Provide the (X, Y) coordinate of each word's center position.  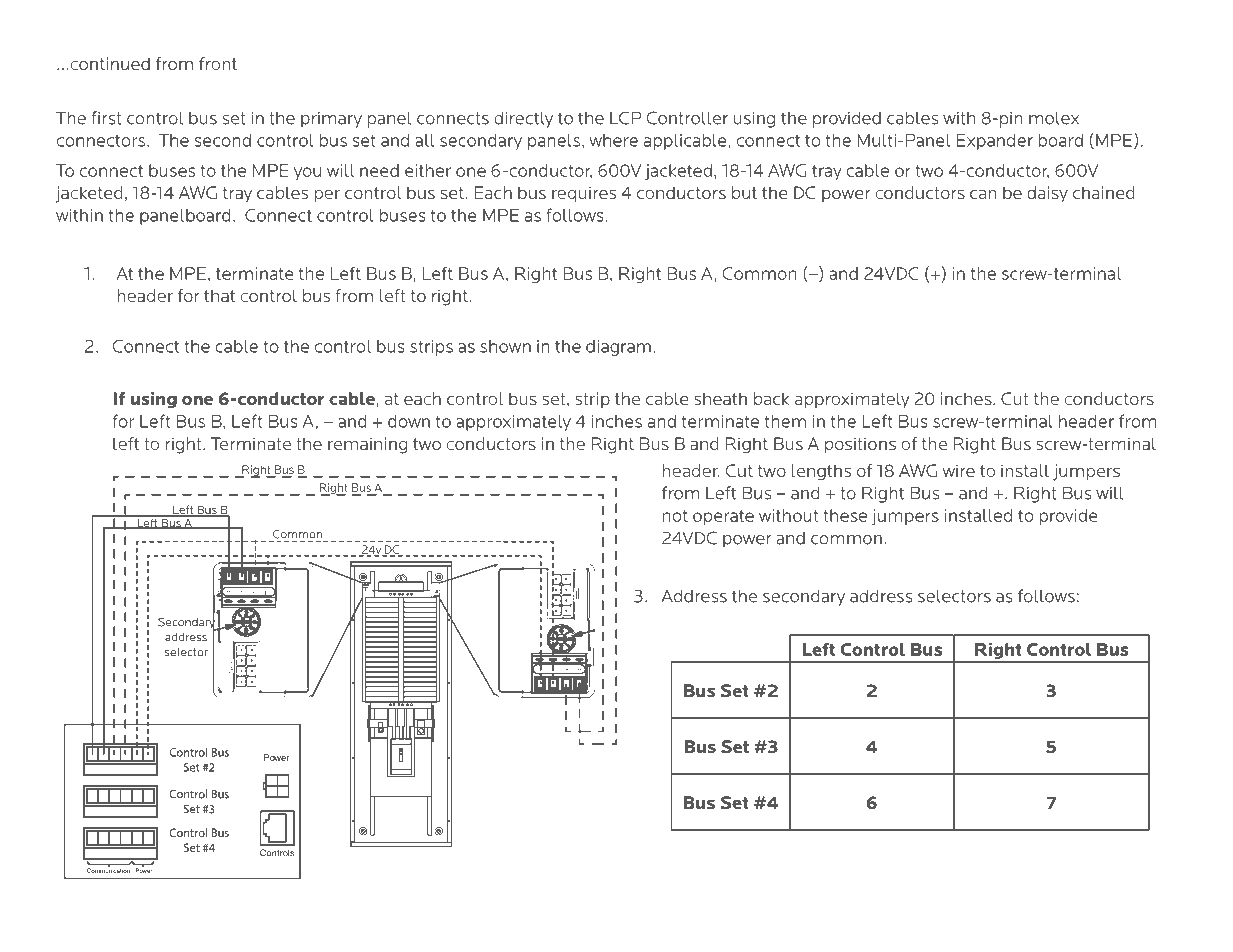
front (218, 63)
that (219, 295)
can (983, 194)
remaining (367, 445)
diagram (618, 348)
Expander (995, 142)
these (845, 515)
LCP (626, 118)
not (675, 516)
